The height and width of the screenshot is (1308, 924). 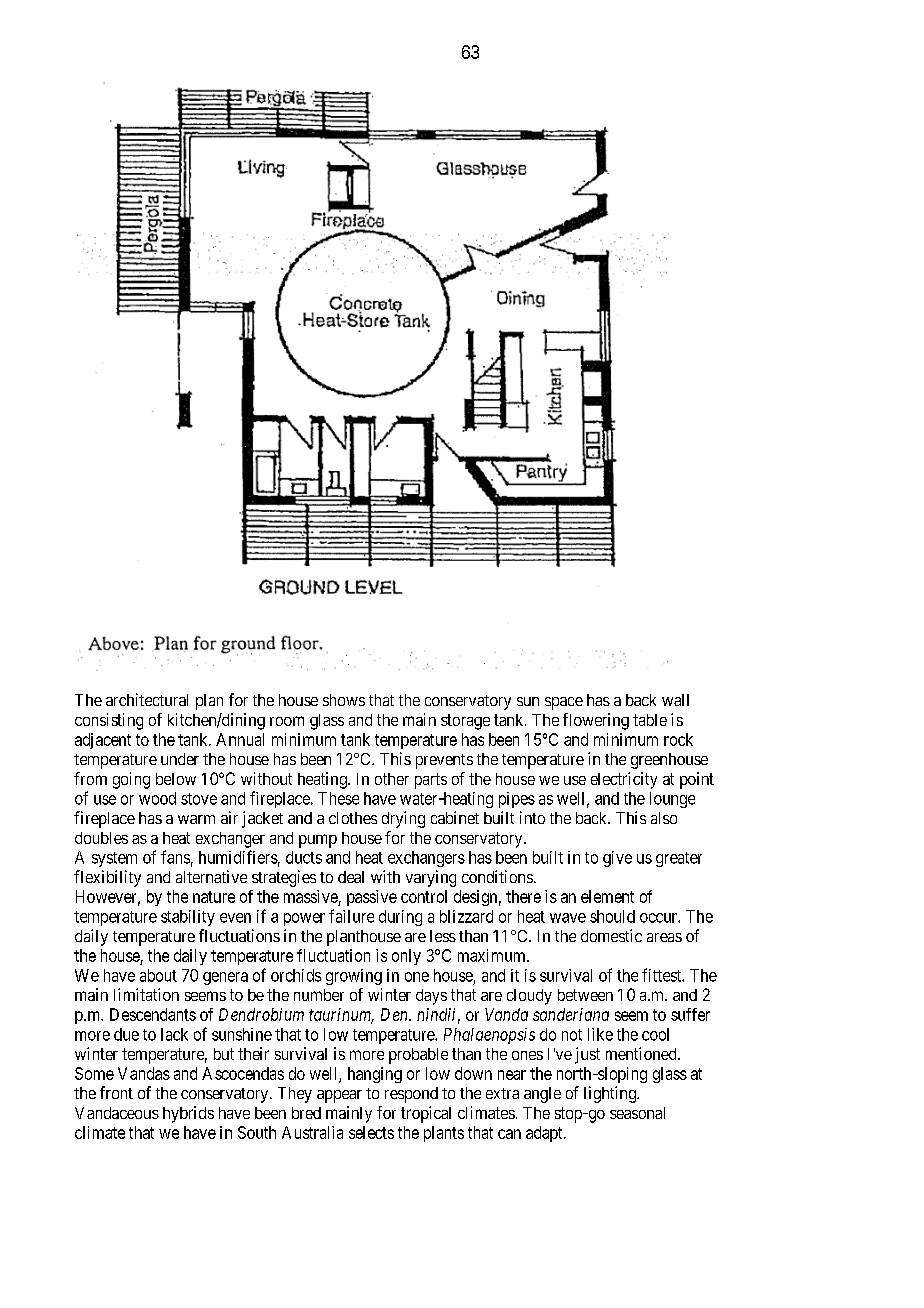 I want to click on domestic, so click(x=611, y=935).
